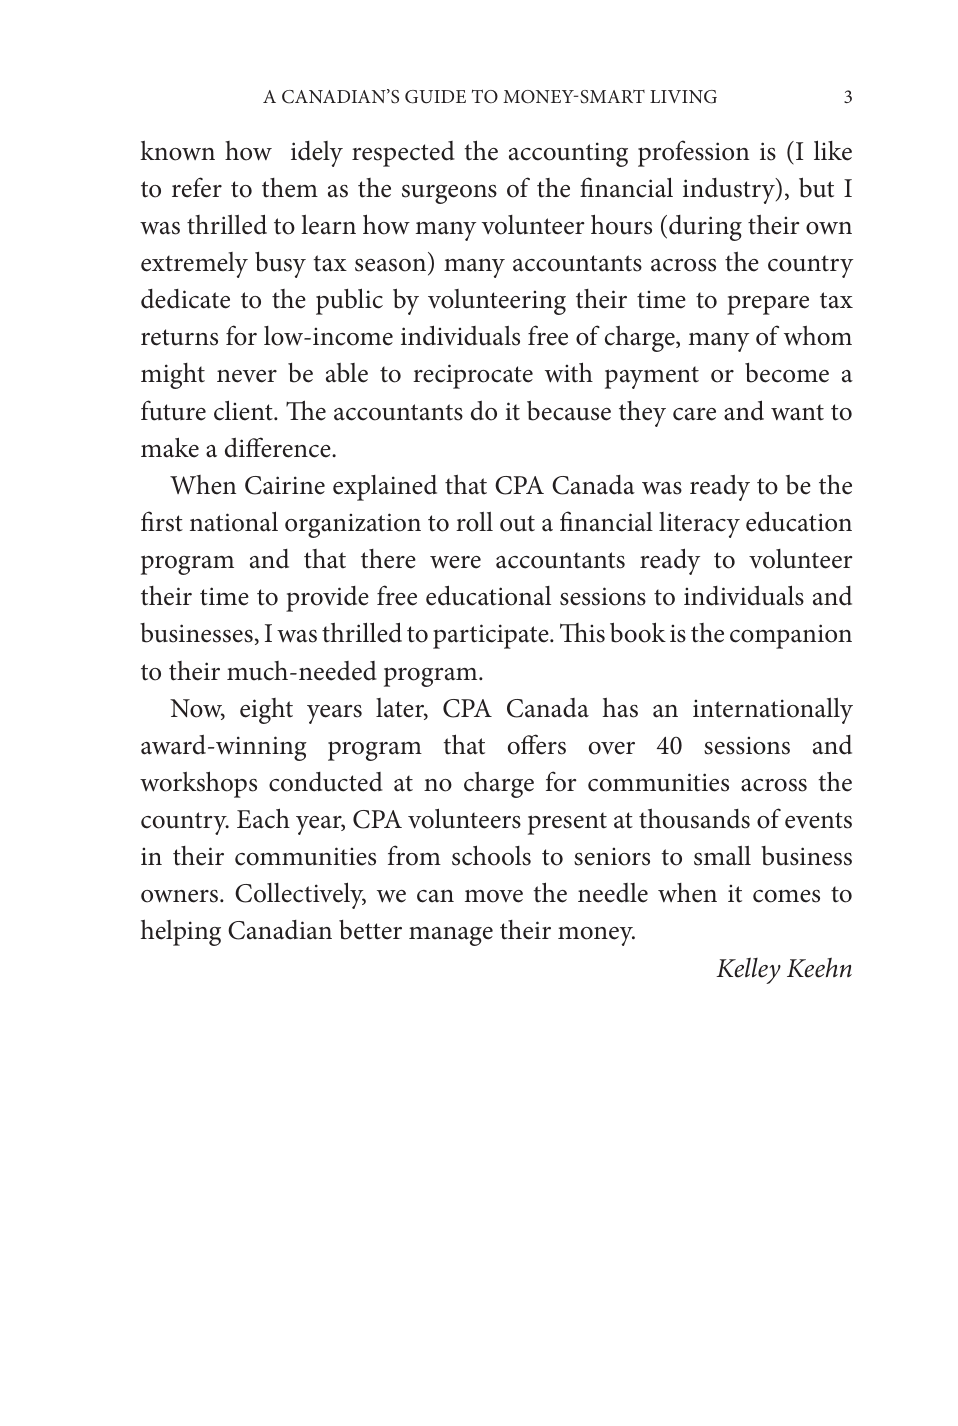  Describe the element at coordinates (162, 521) in the page. I see `first` at that location.
